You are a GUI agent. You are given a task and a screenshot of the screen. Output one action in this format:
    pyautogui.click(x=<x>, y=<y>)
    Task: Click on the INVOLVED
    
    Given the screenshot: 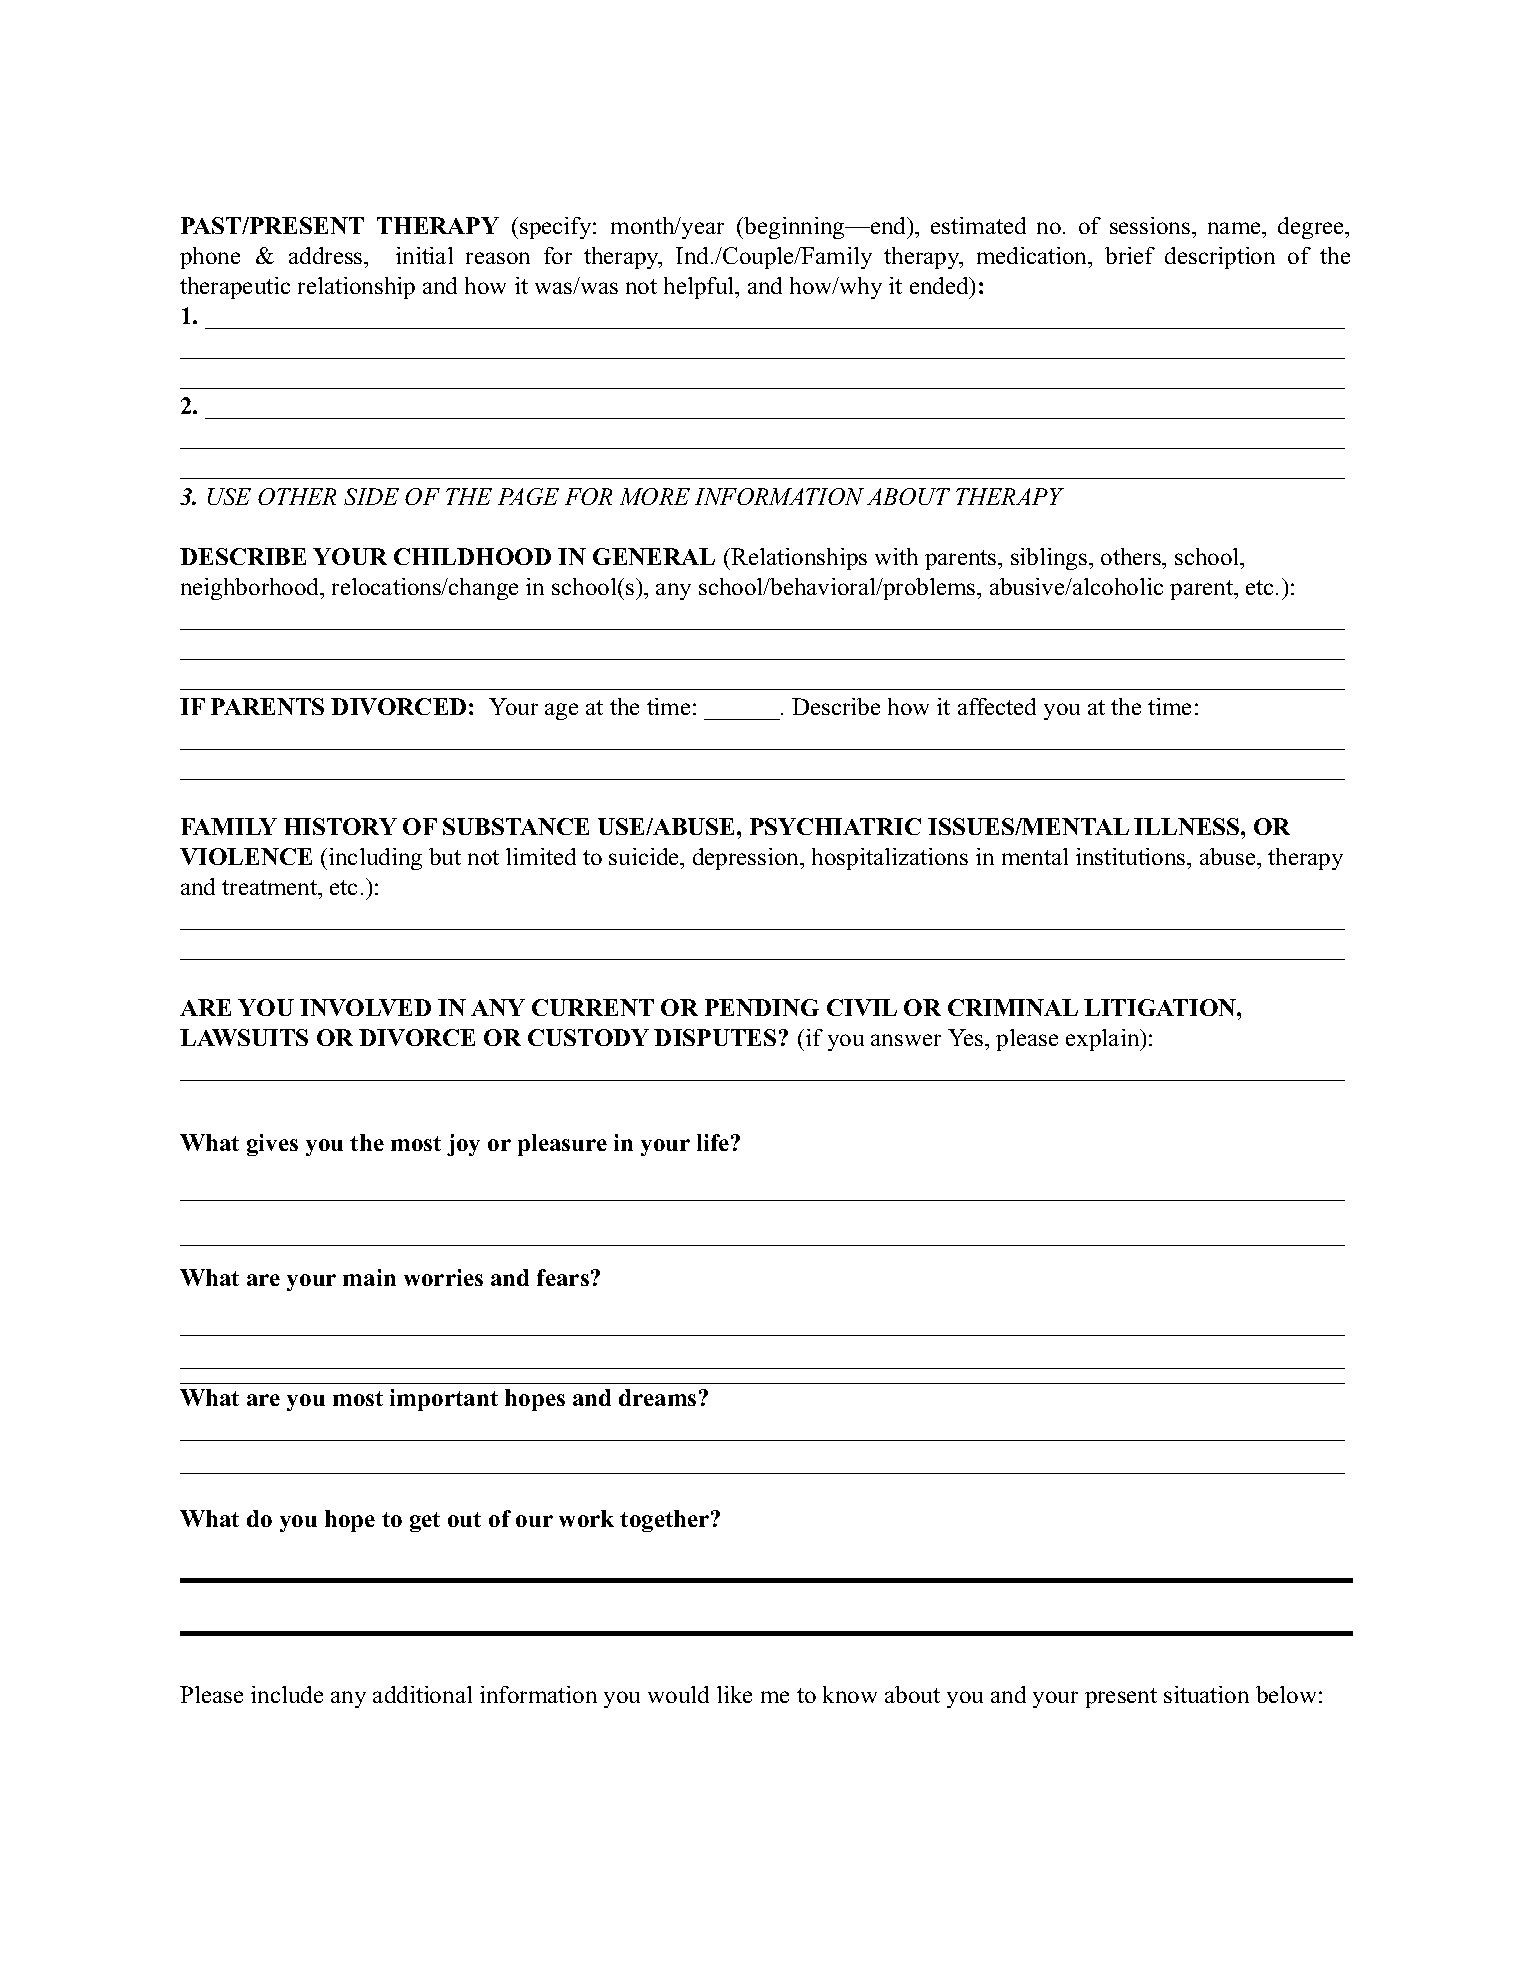 What is the action you would take?
    pyautogui.click(x=365, y=1007)
